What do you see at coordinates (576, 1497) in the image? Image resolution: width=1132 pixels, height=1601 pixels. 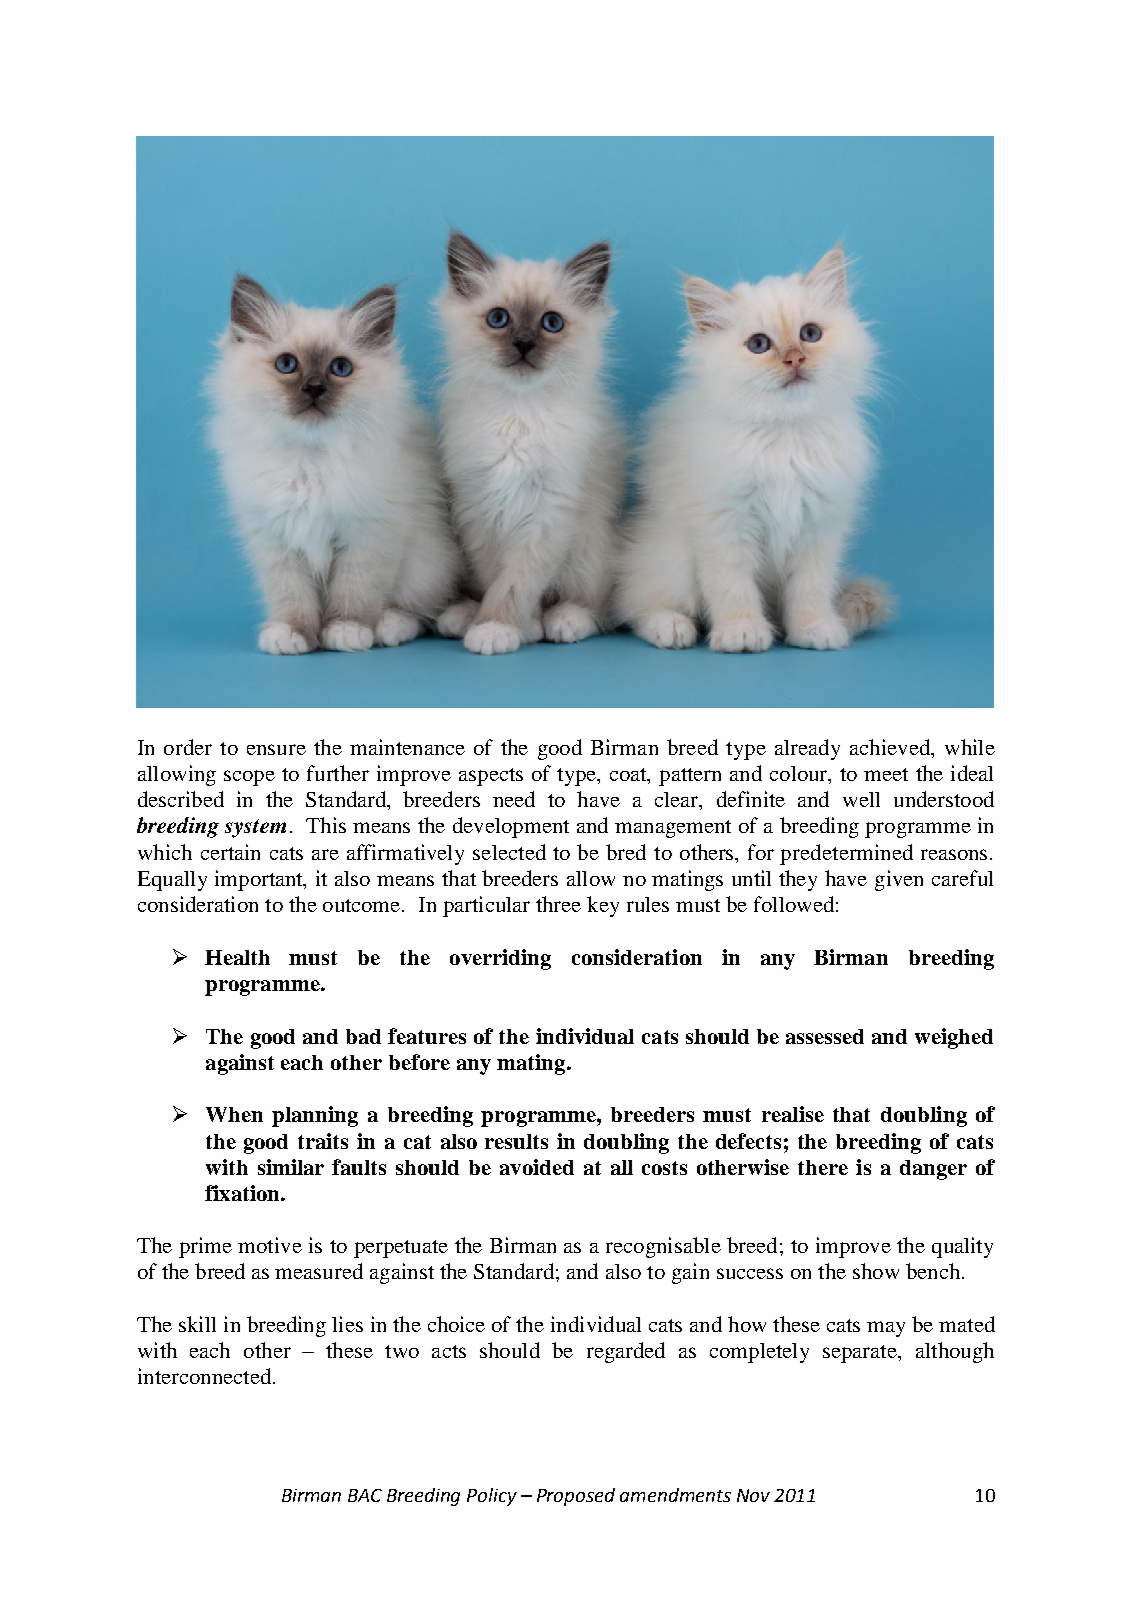 I see `Proposed` at bounding box center [576, 1497].
